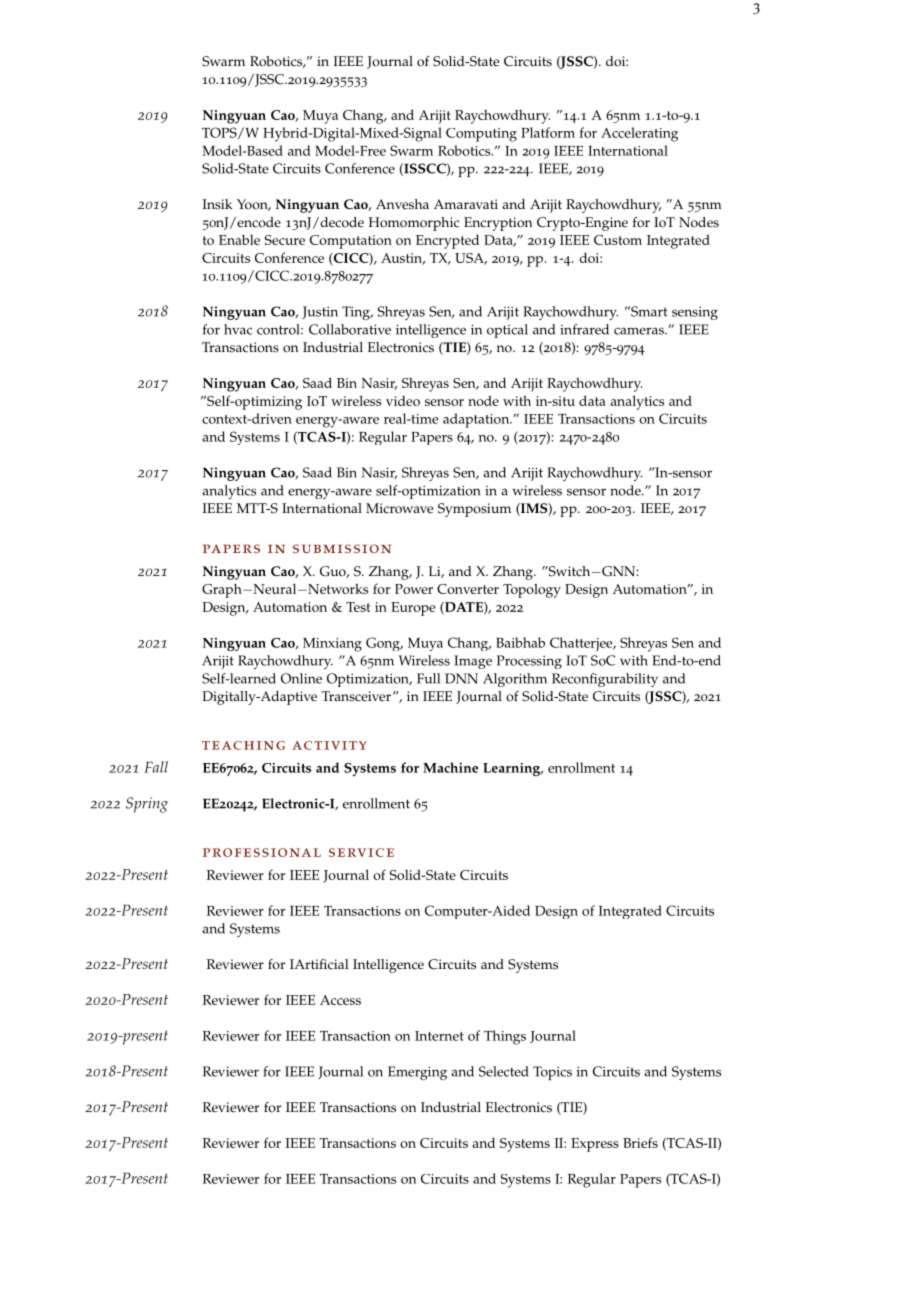 The width and height of the document is (924, 1308). What do you see at coordinates (618, 240) in the document?
I see `Custom` at bounding box center [618, 240].
